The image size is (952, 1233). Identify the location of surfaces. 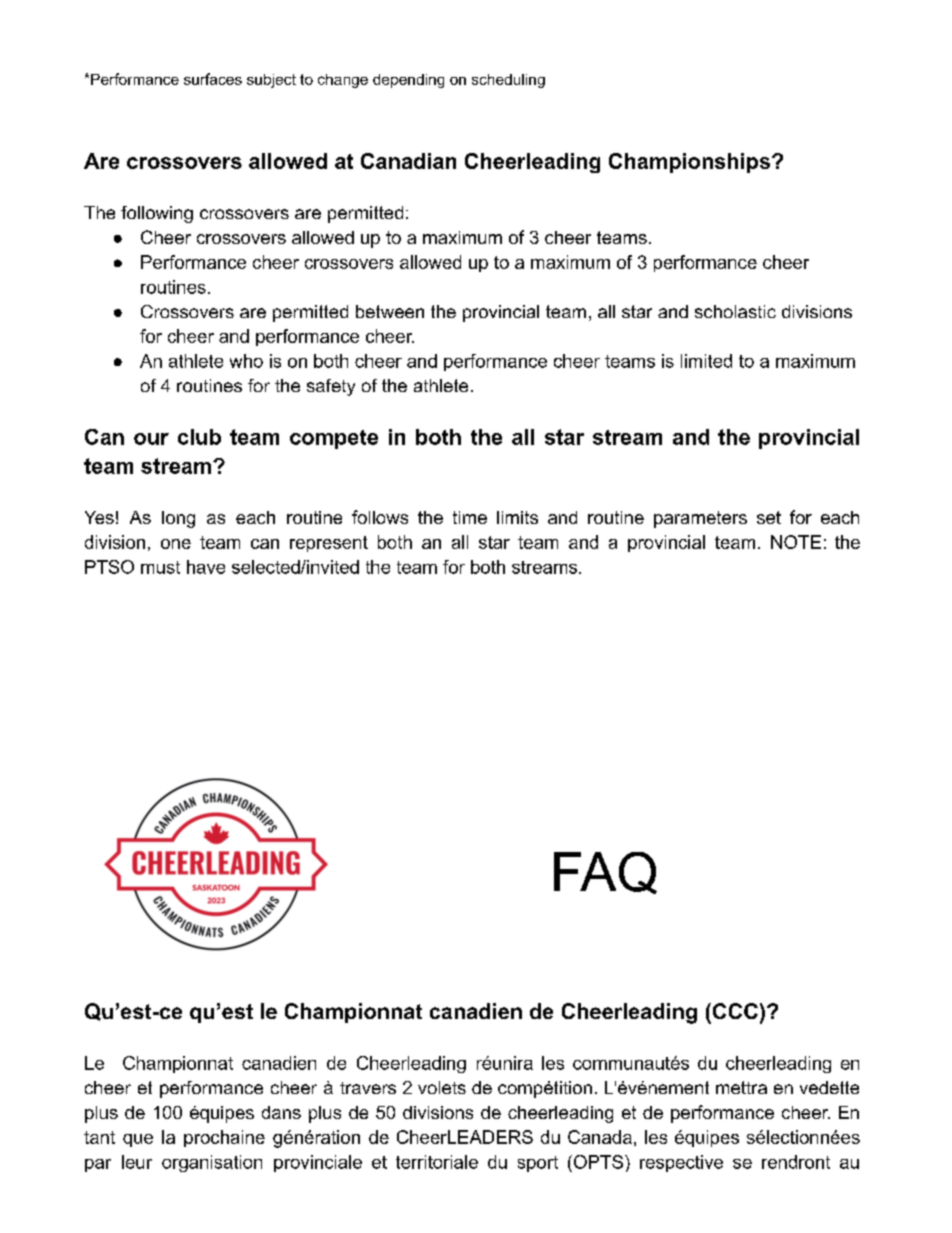
(213, 79).
